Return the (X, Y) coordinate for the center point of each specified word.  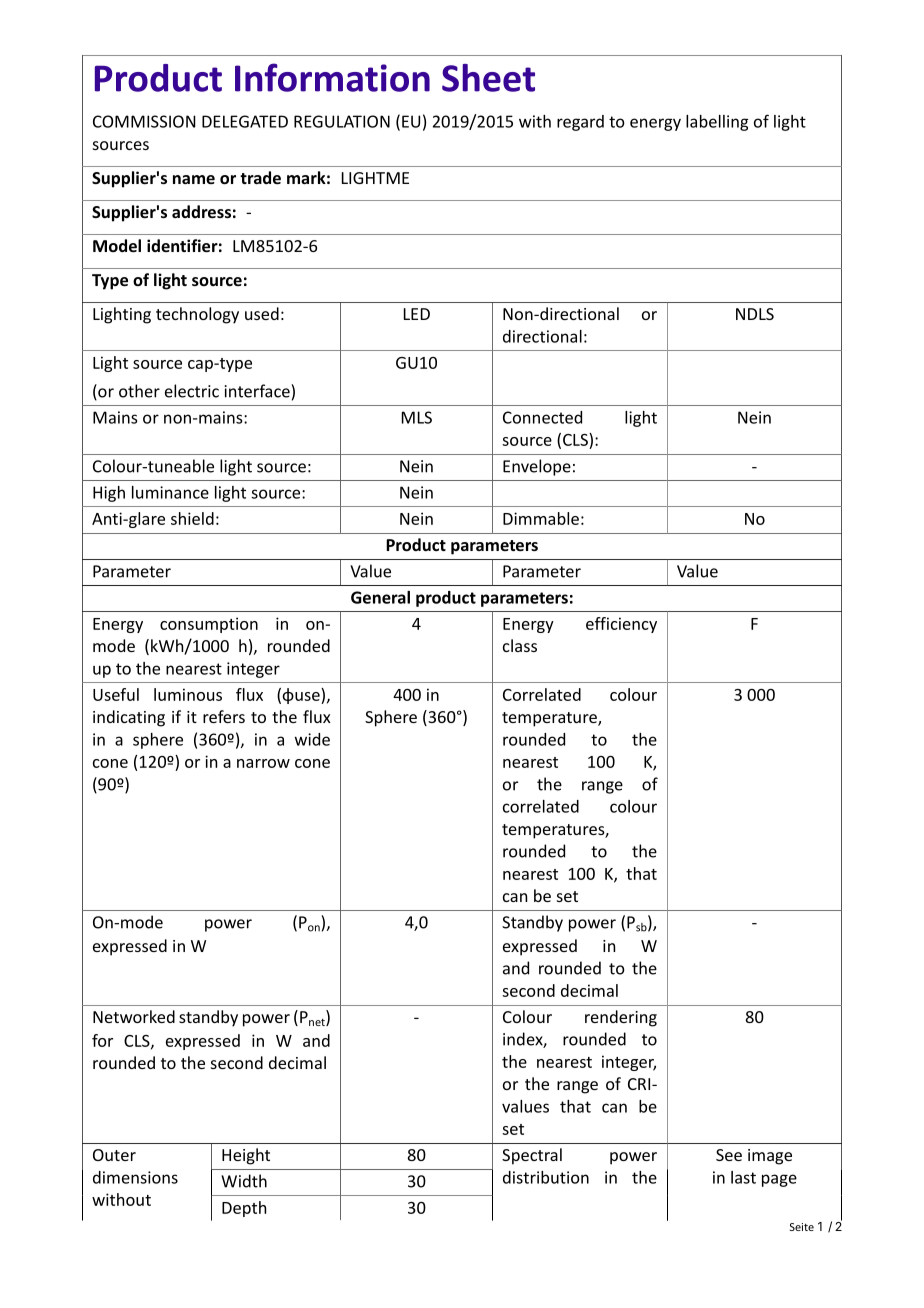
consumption (209, 625)
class (520, 645)
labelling (717, 123)
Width (244, 1181)
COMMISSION (144, 121)
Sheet (488, 78)
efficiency (621, 625)
